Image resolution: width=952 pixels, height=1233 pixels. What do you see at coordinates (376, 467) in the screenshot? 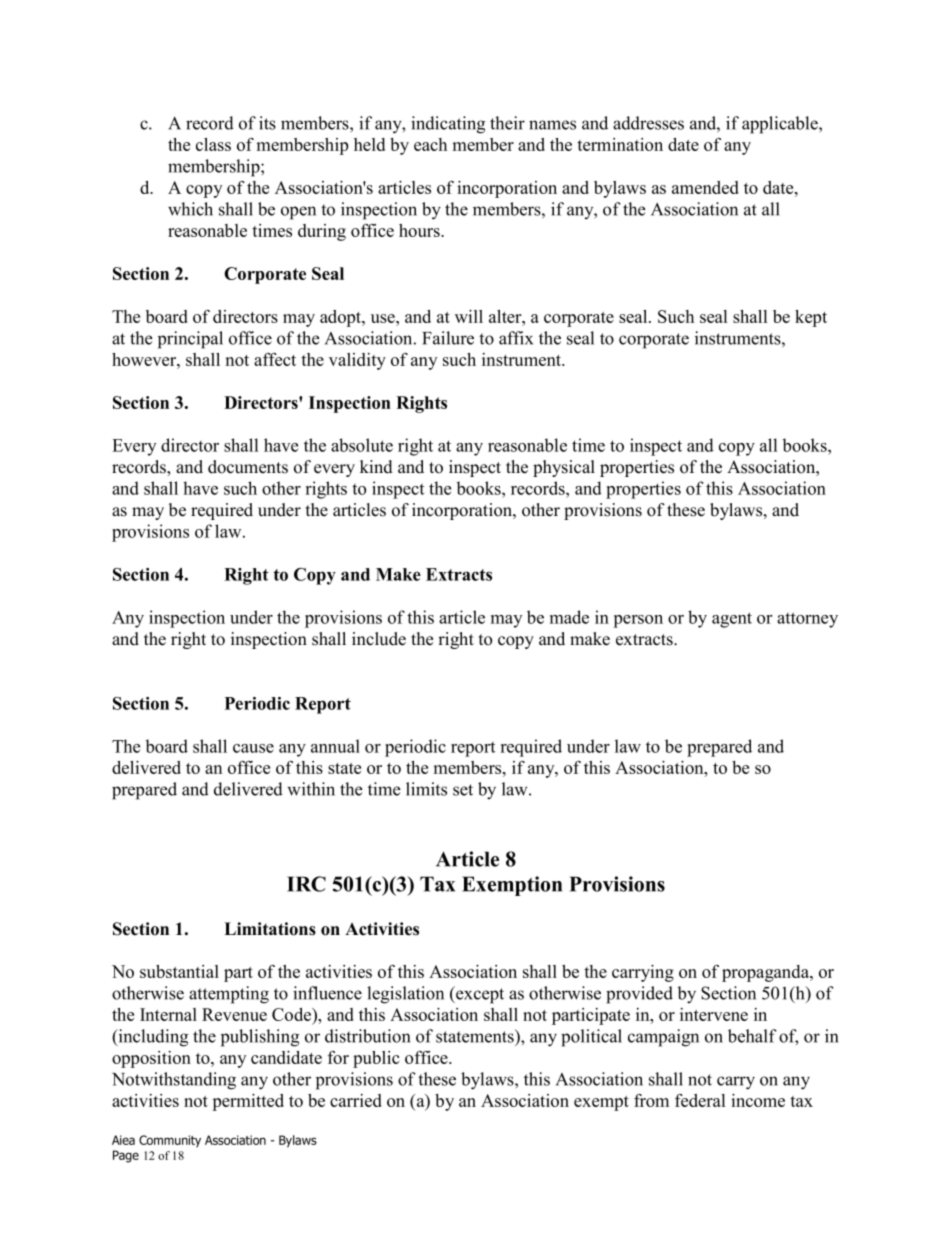
I see `kind` at bounding box center [376, 467].
